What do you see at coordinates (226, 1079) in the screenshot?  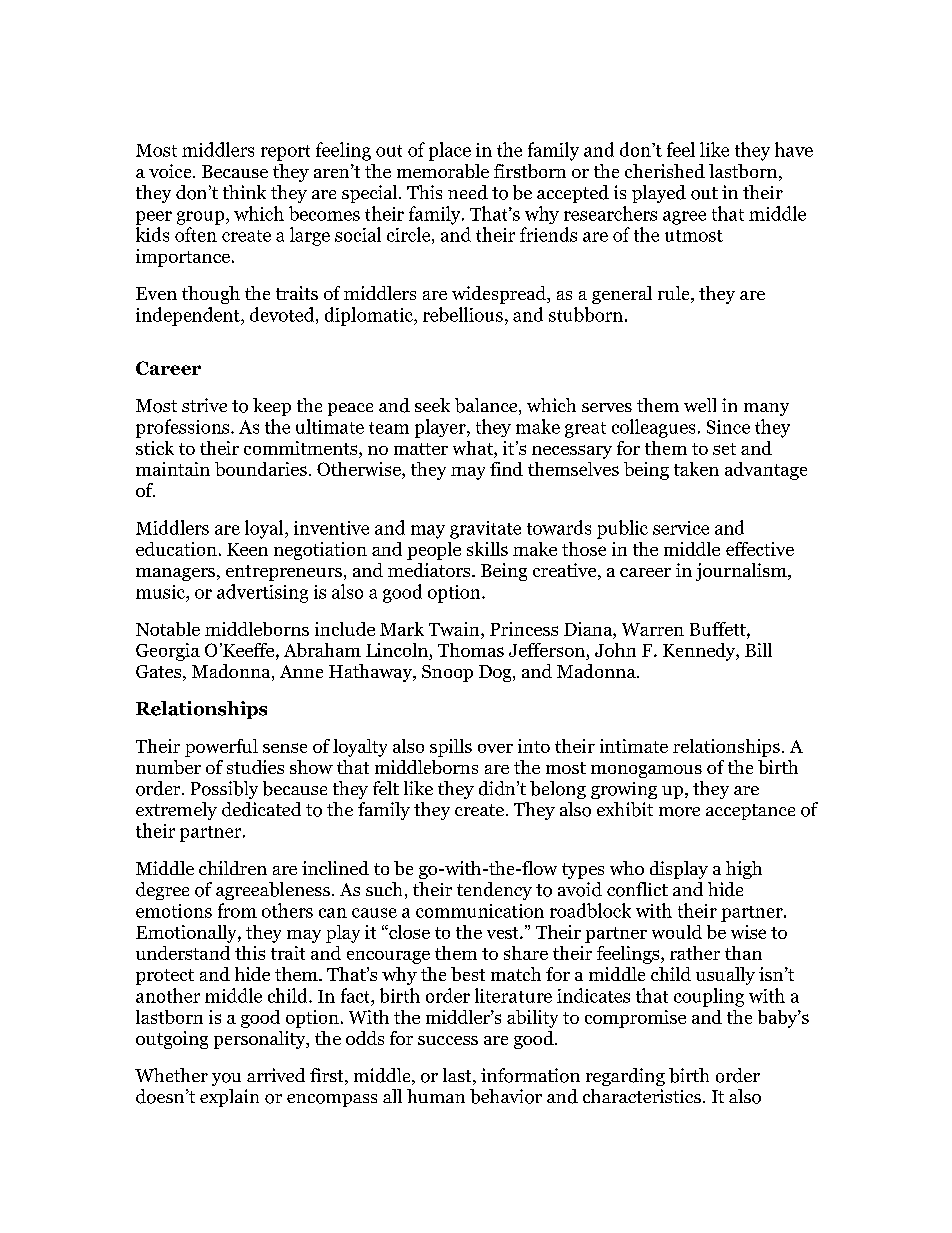 I see `you` at bounding box center [226, 1079].
